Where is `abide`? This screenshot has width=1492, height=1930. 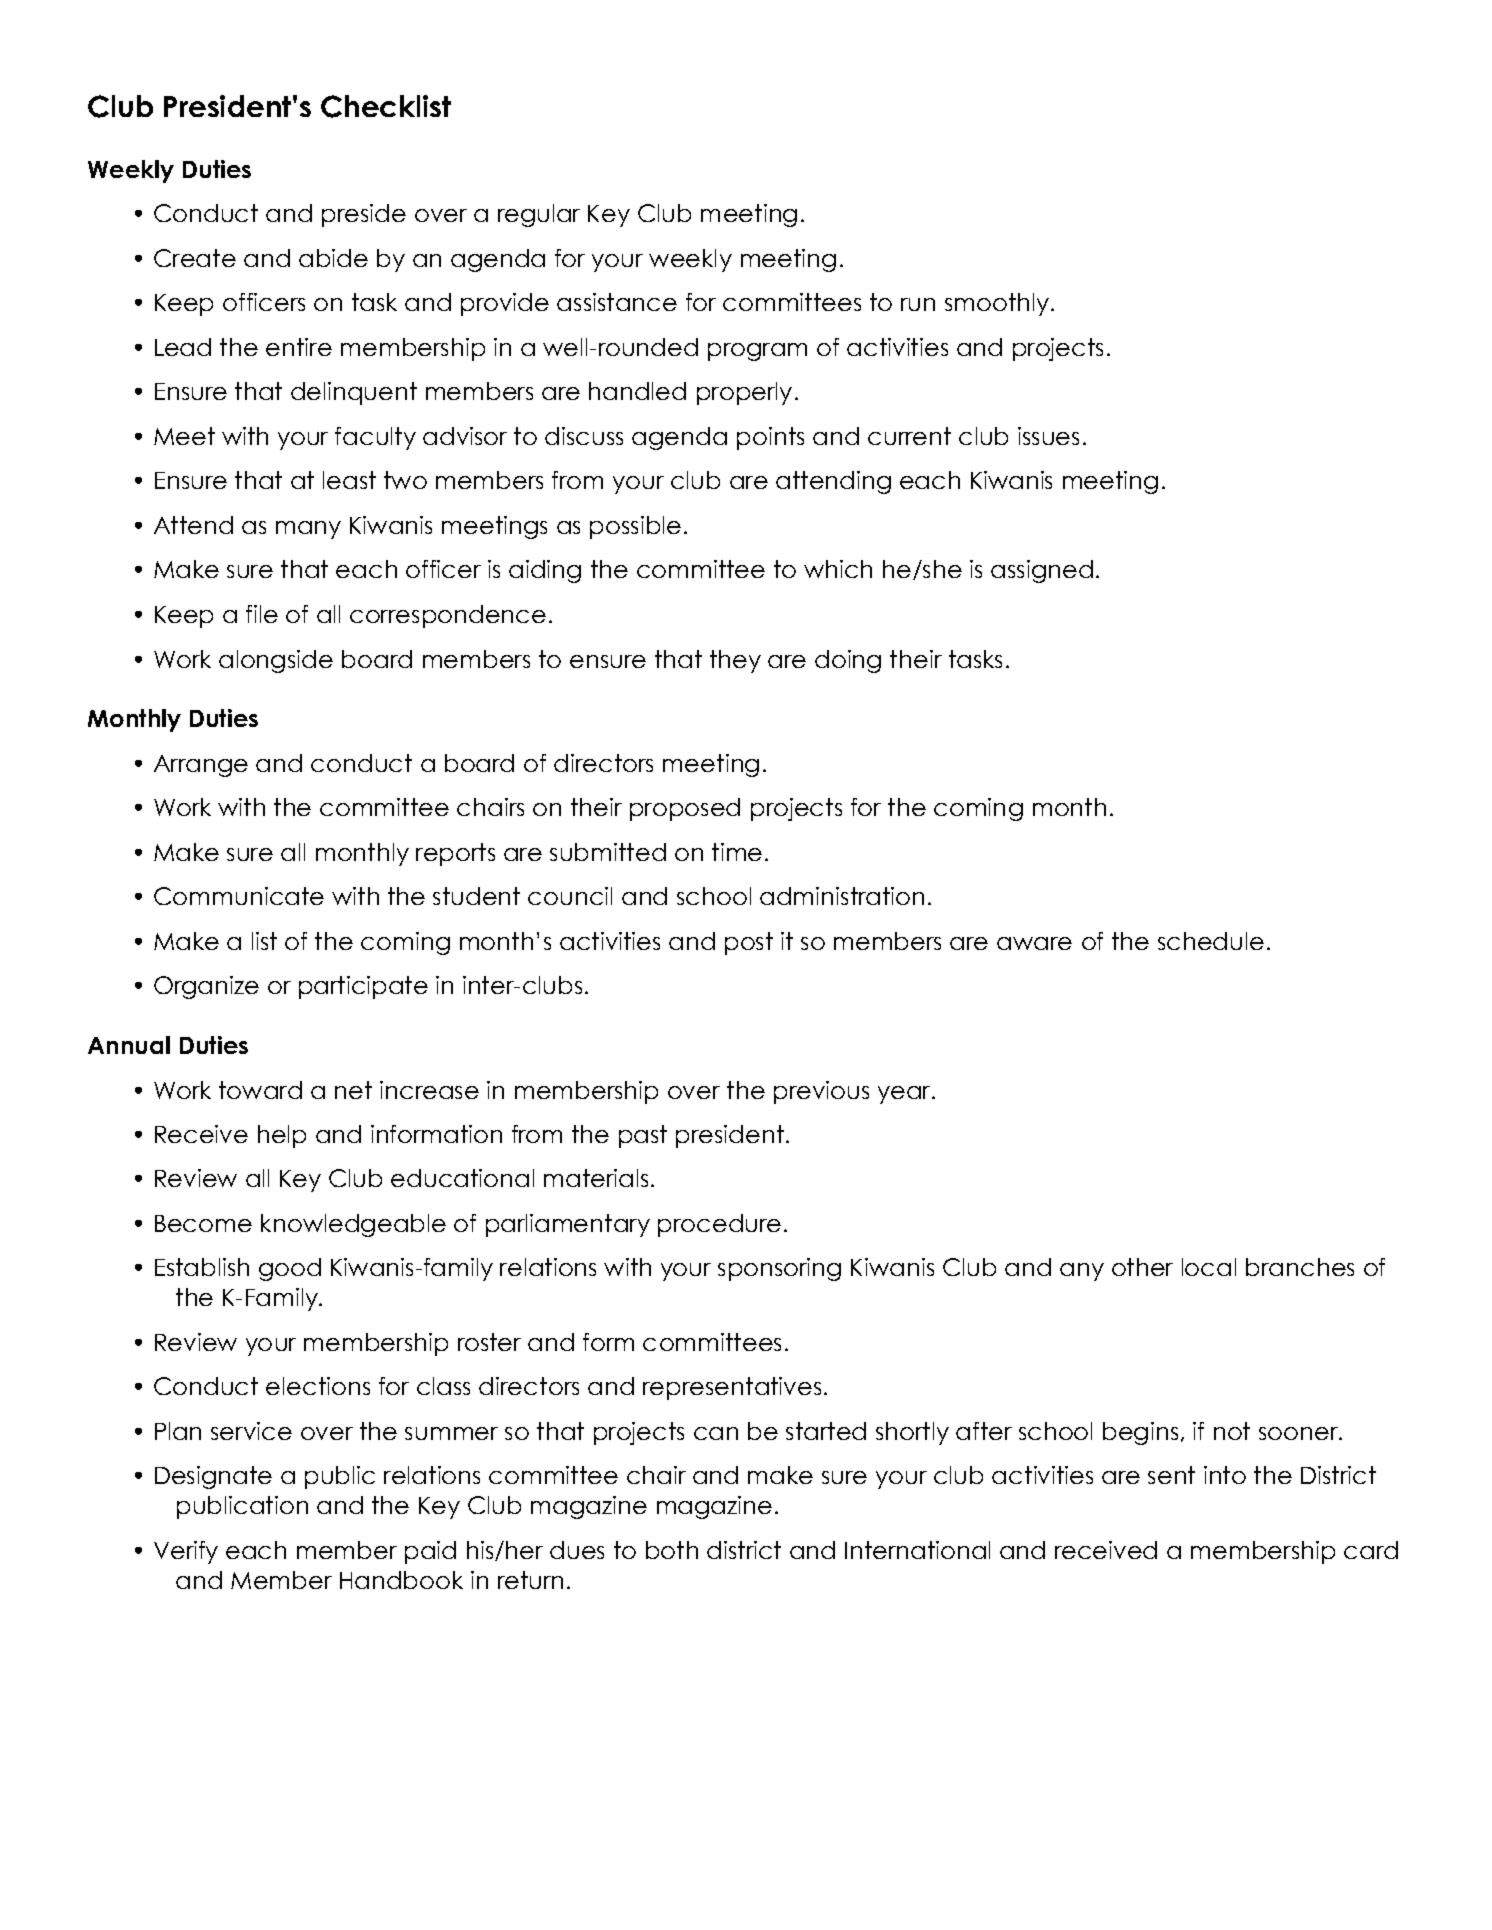 abide is located at coordinates (333, 258).
